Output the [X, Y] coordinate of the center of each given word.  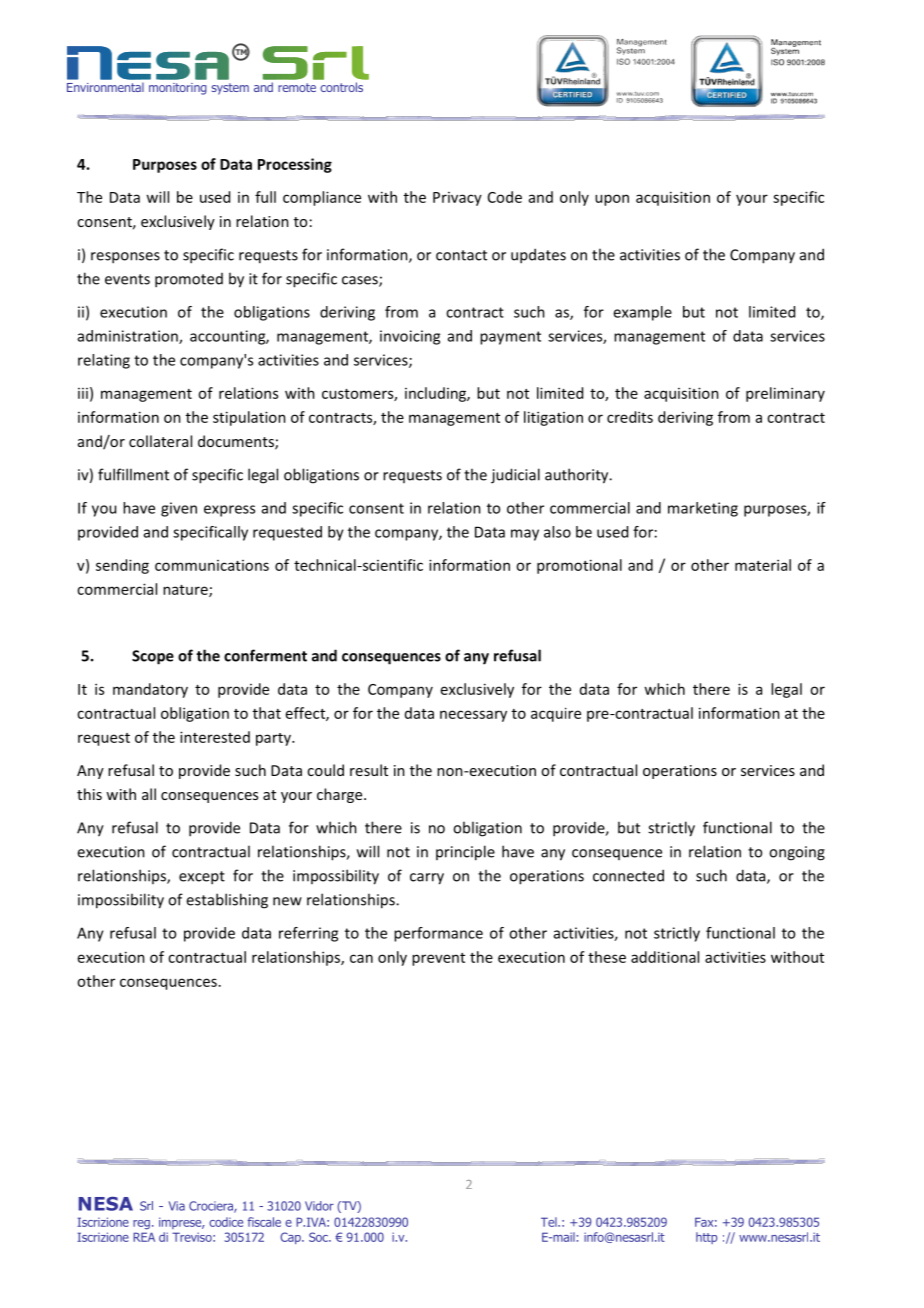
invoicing [410, 337]
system [230, 89]
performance [438, 934]
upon [612, 200]
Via [177, 1206]
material [763, 565]
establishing [227, 901]
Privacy [457, 199]
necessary [473, 716]
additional [665, 957]
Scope [153, 657]
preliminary [785, 394]
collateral [160, 441]
